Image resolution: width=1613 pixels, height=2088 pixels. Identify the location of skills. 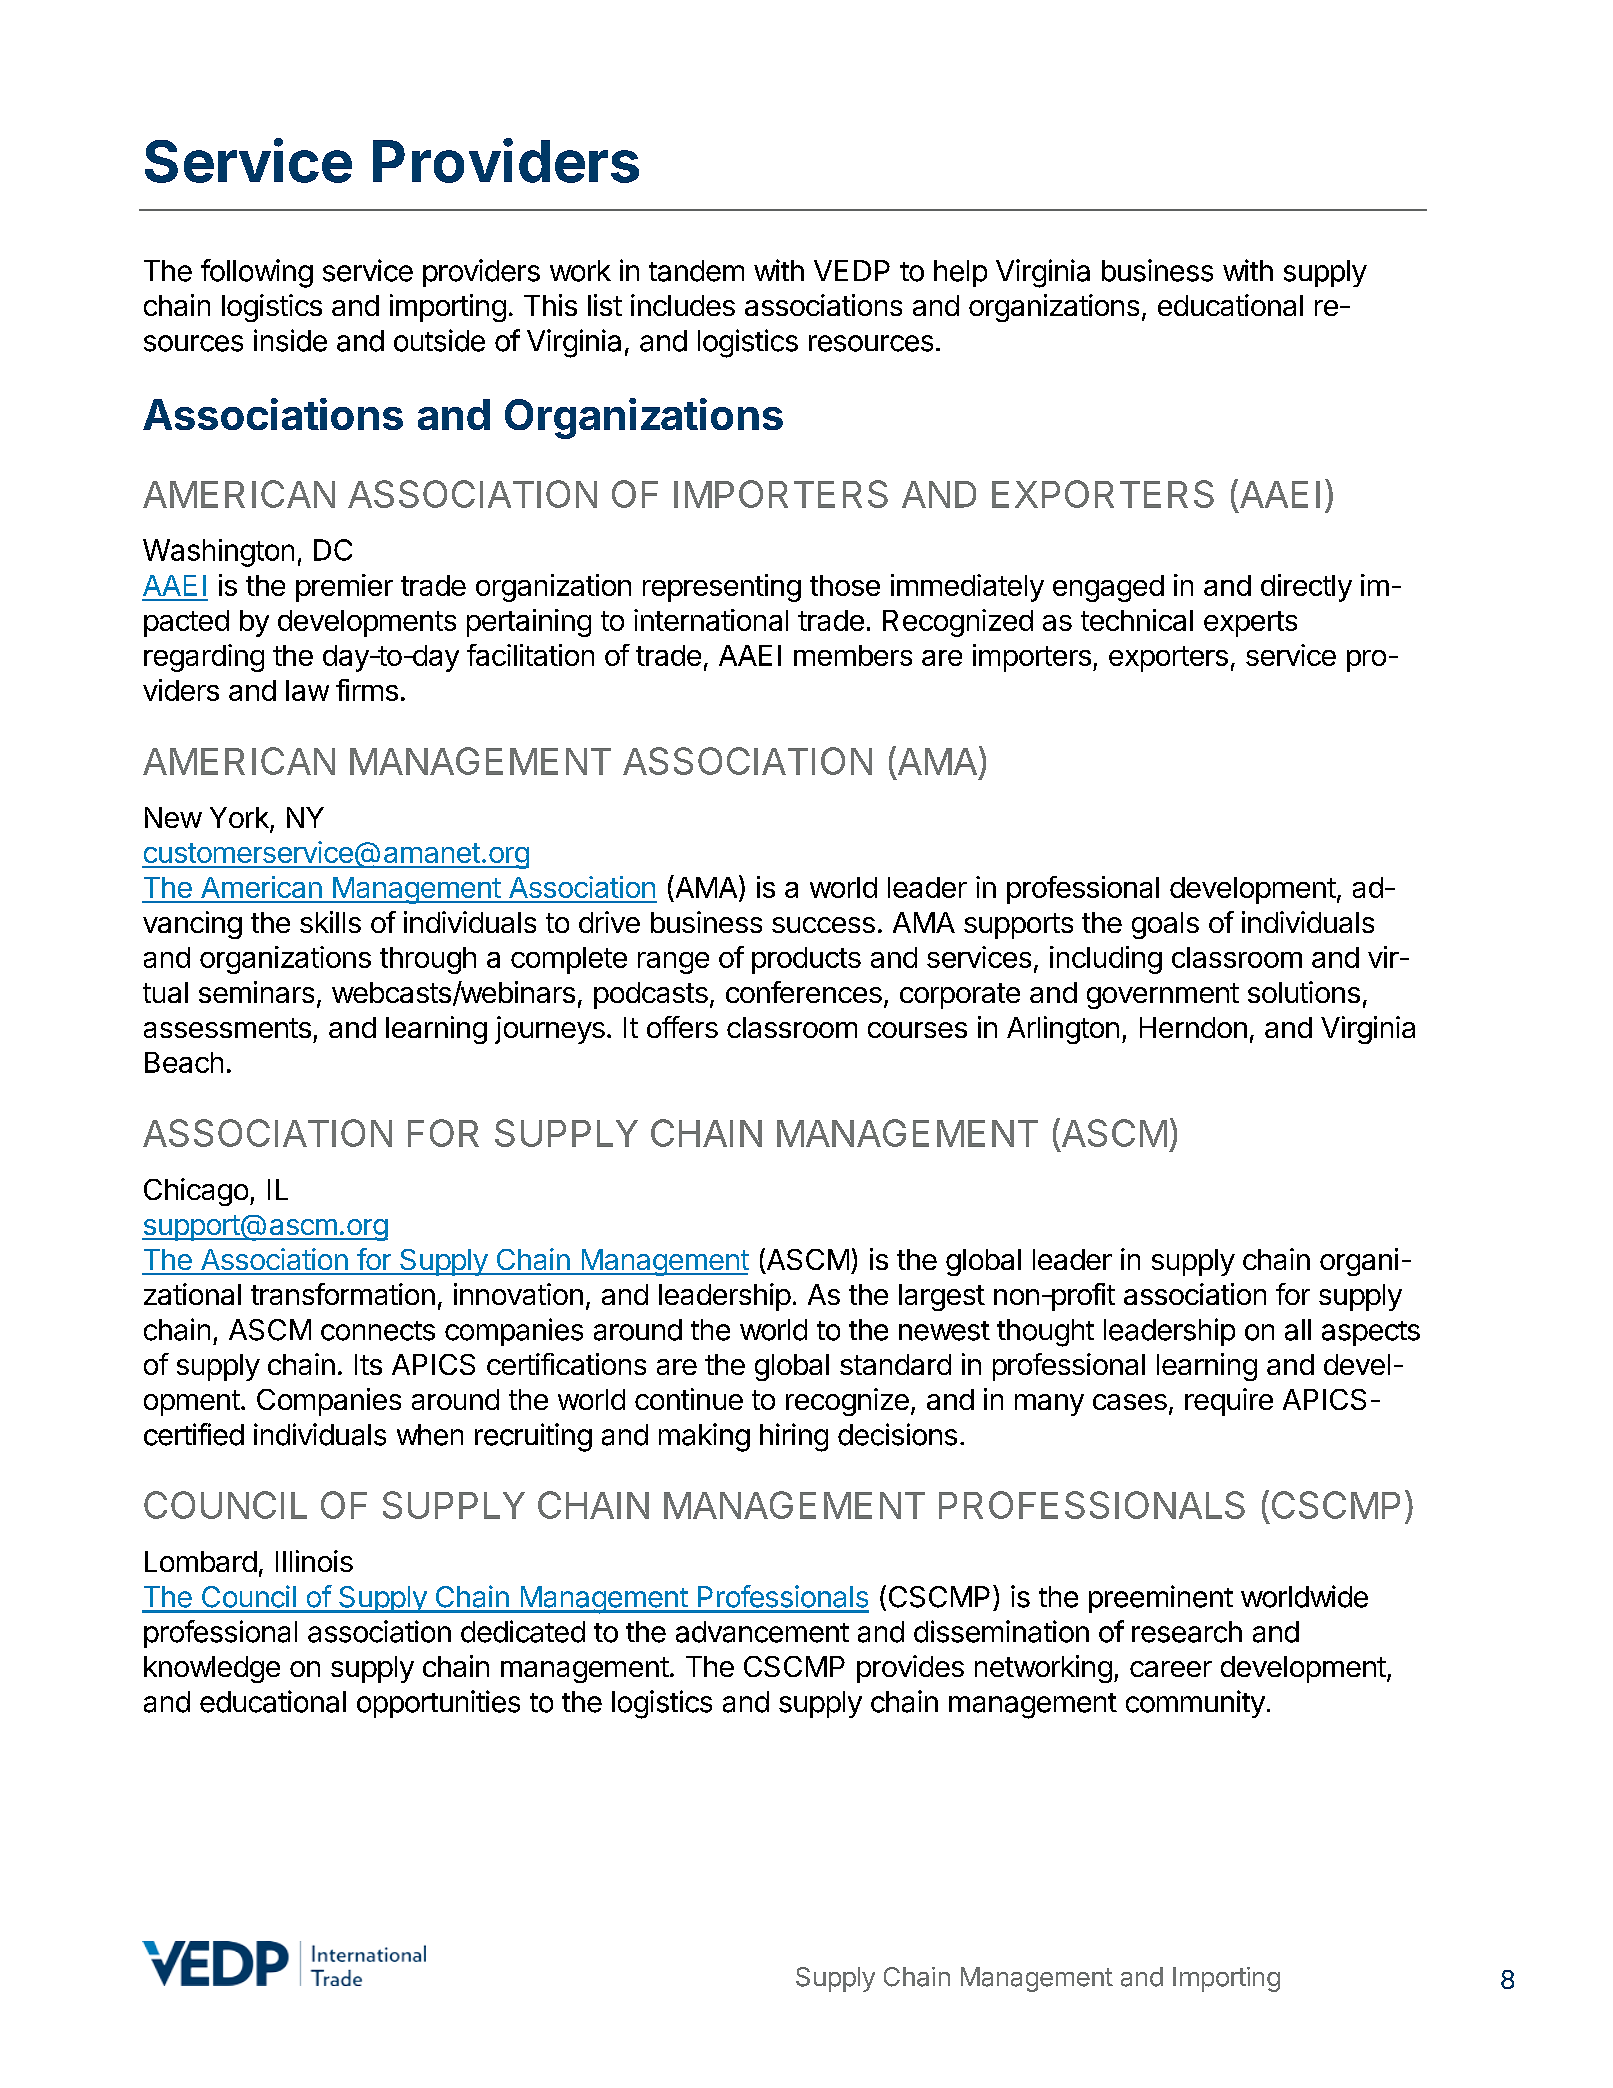
(330, 922).
